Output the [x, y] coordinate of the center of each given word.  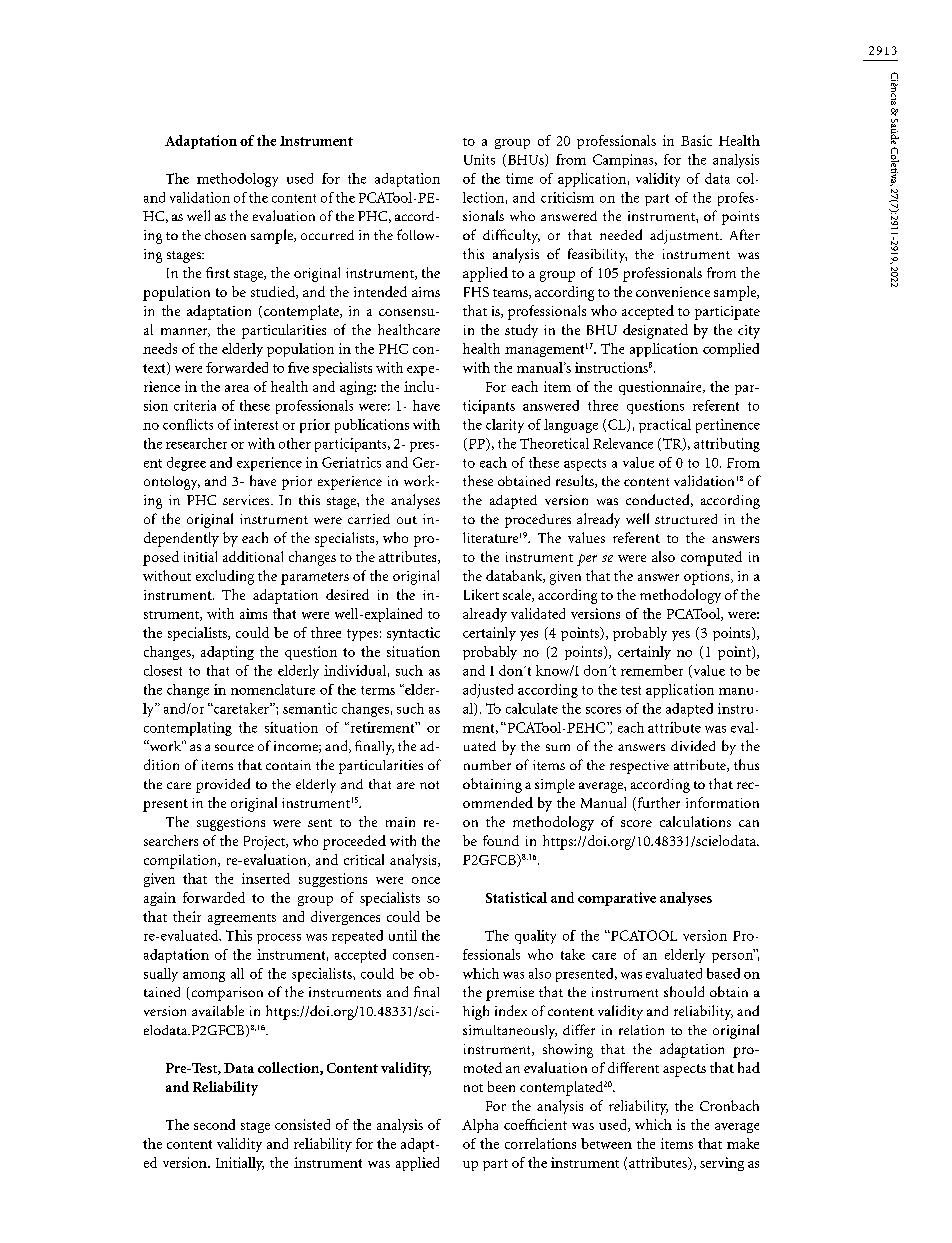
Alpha [480, 1126]
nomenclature [273, 689]
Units [479, 159]
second [214, 1124]
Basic [696, 140]
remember [652, 670]
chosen [225, 235]
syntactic [413, 634]
